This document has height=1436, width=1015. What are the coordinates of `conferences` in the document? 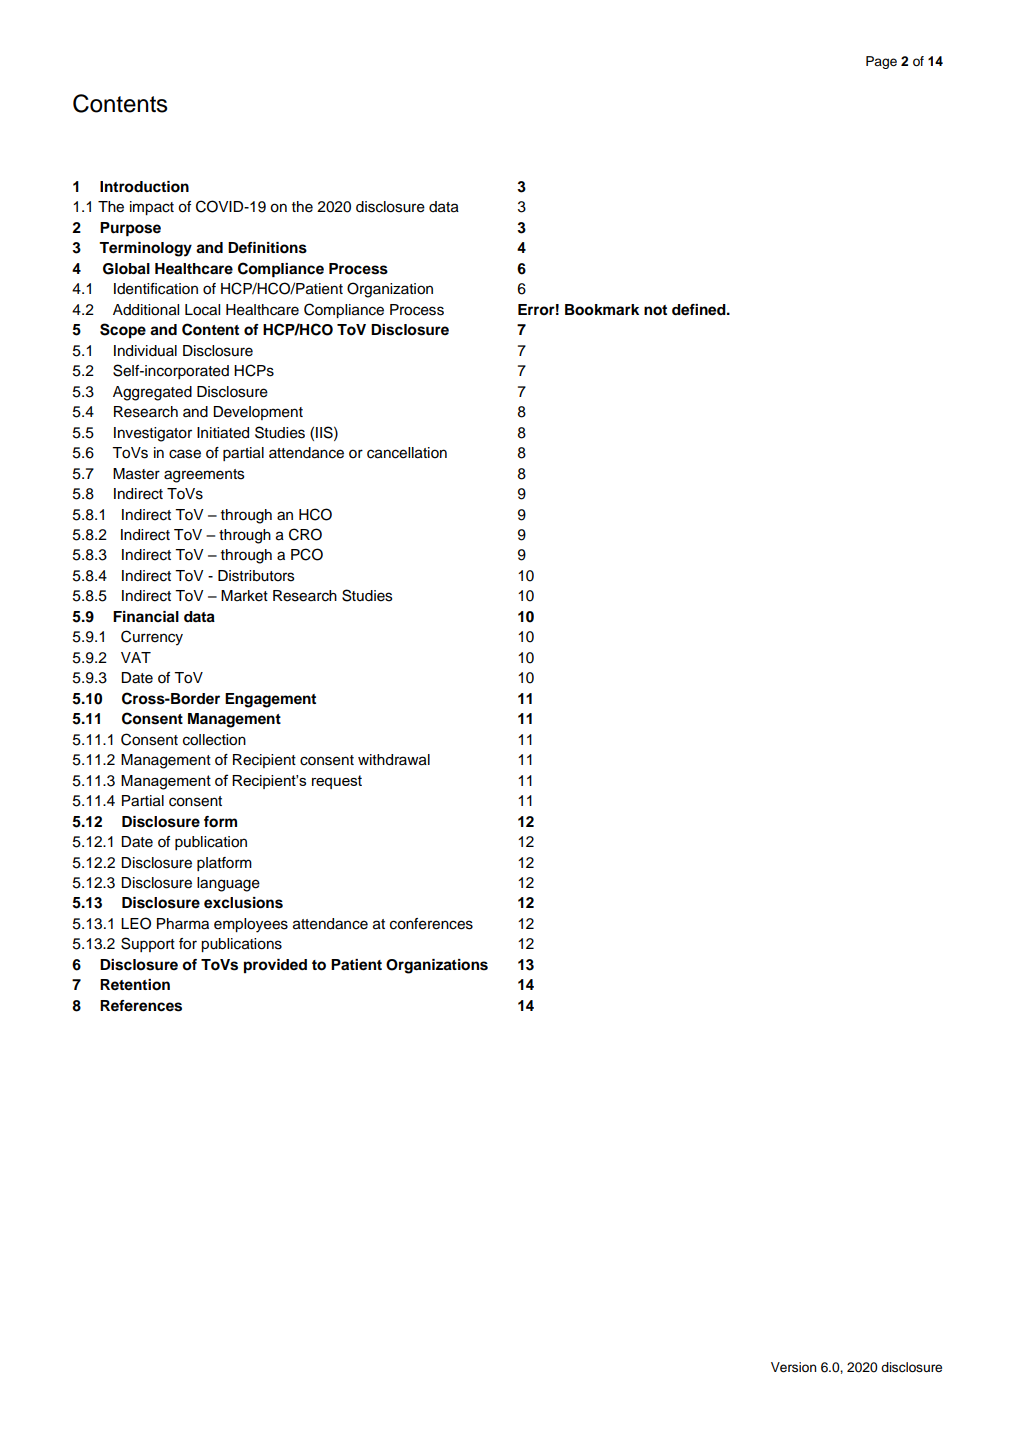 It's located at (431, 924).
